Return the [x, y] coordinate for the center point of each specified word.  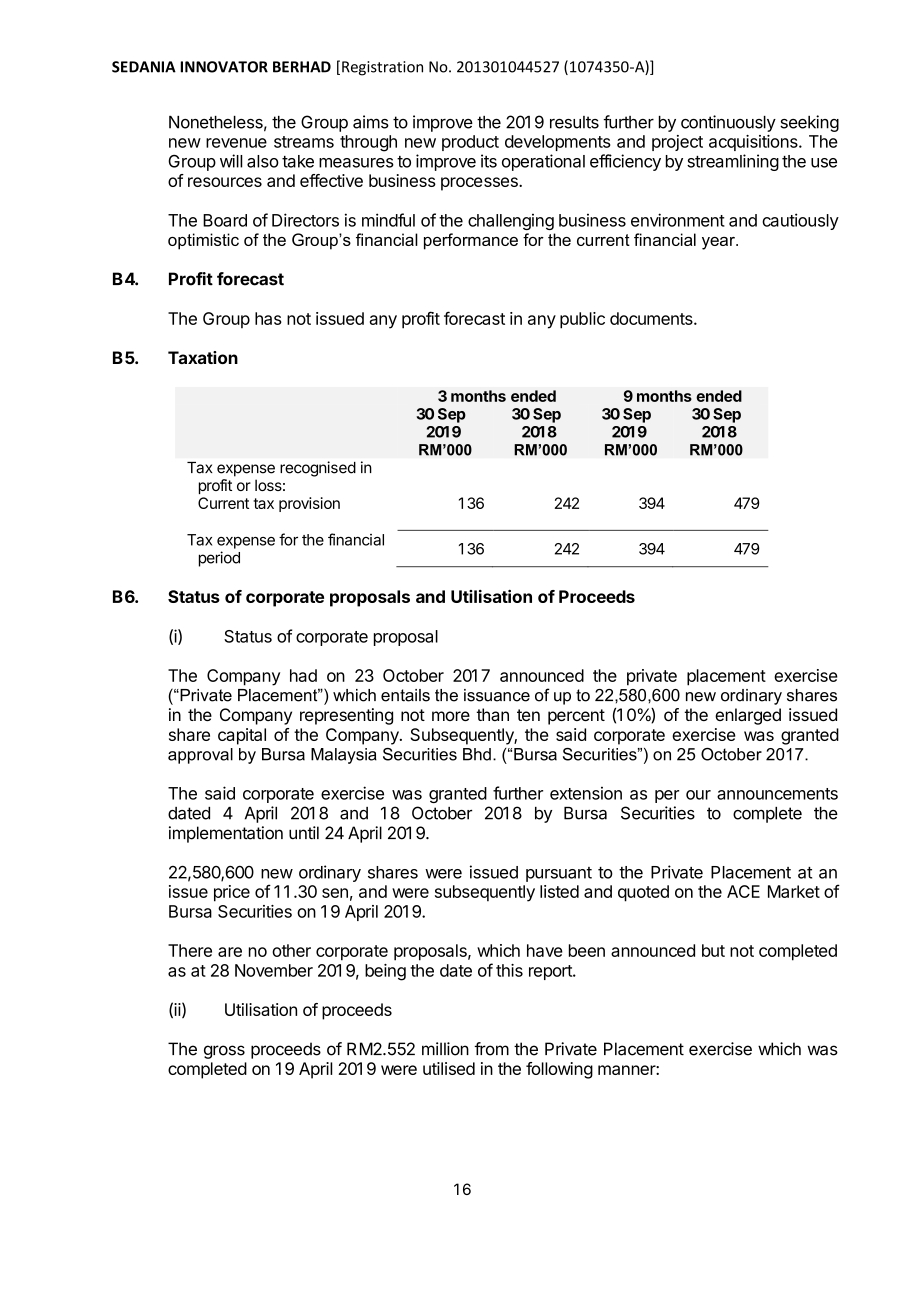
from [491, 1049]
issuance [497, 695]
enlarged [748, 716]
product [470, 143]
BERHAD [302, 67]
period [219, 559]
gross [224, 1052]
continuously [728, 123]
